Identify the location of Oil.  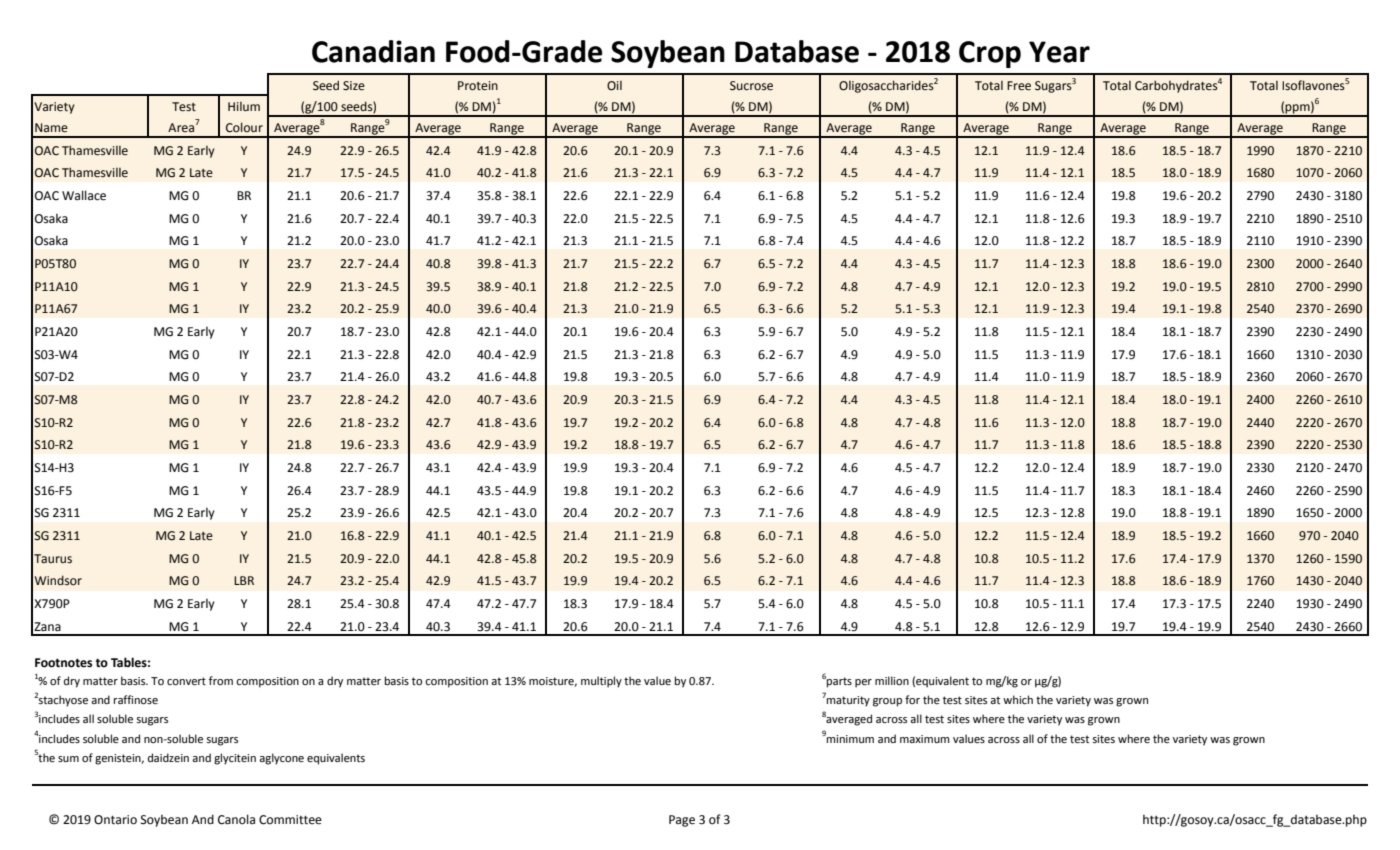
(614, 86).
